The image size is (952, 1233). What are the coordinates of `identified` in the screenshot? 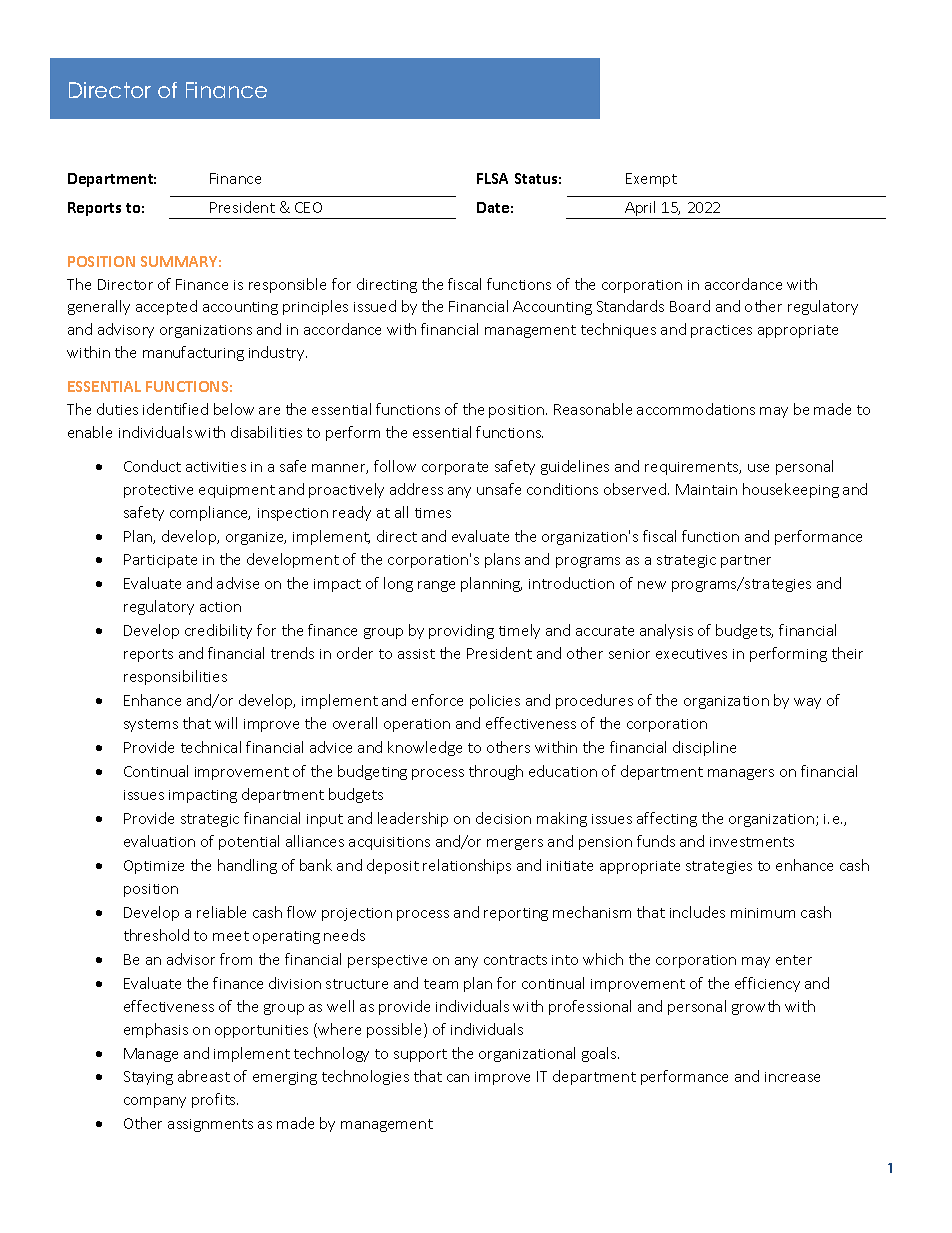 It's located at (175, 409).
